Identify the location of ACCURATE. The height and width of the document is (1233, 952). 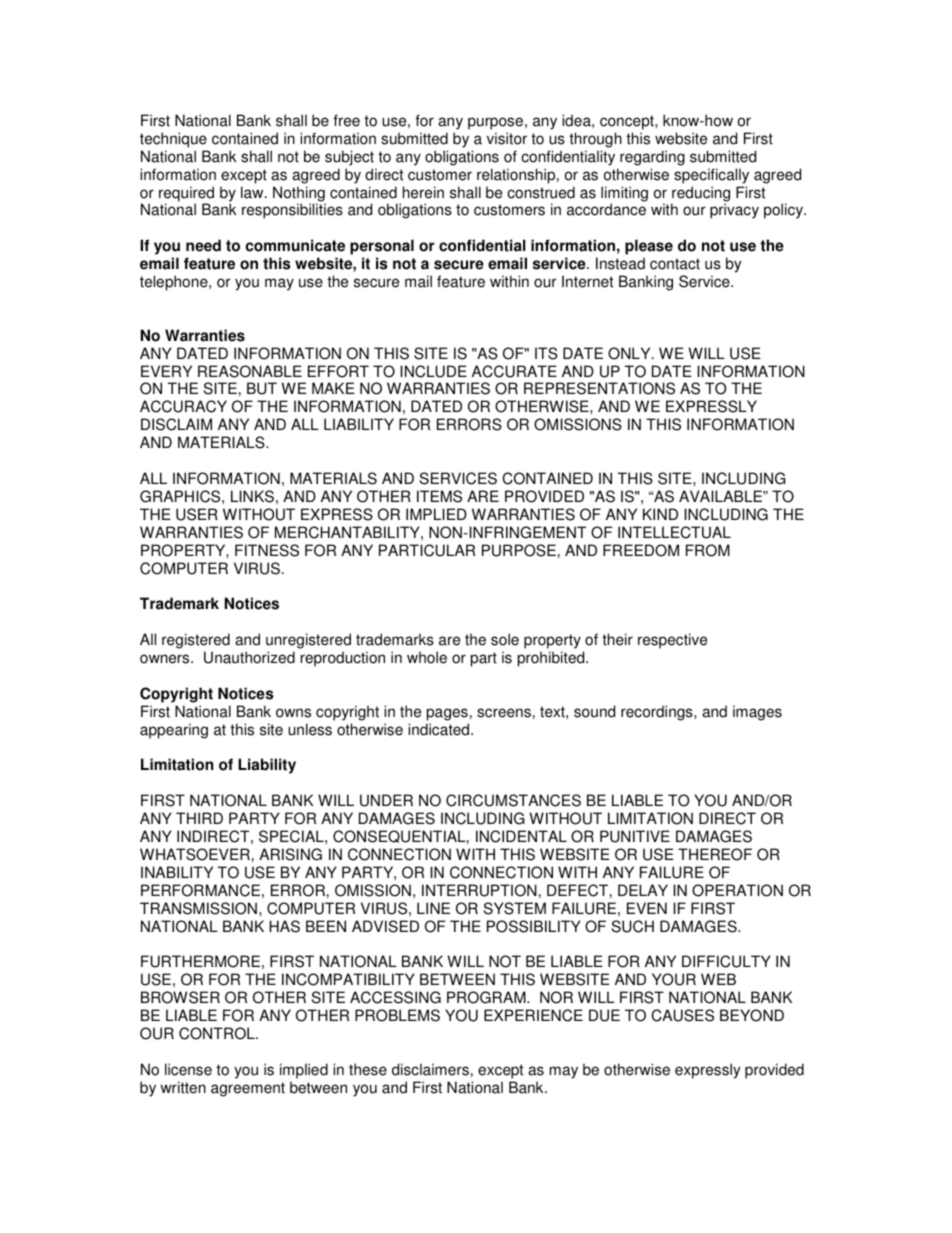
(514, 371).
